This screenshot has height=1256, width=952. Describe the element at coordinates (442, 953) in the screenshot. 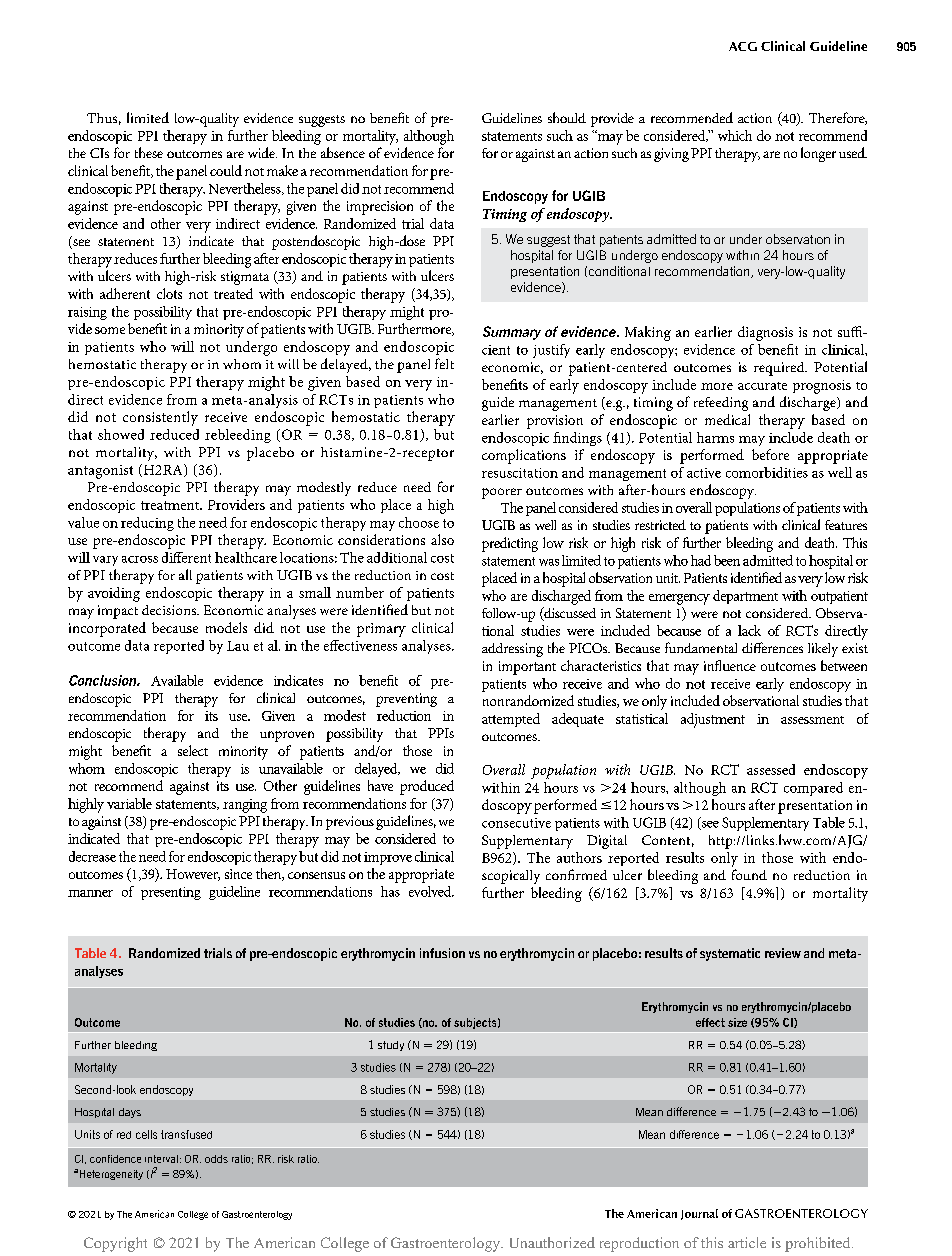

I see `infusion` at that location.
